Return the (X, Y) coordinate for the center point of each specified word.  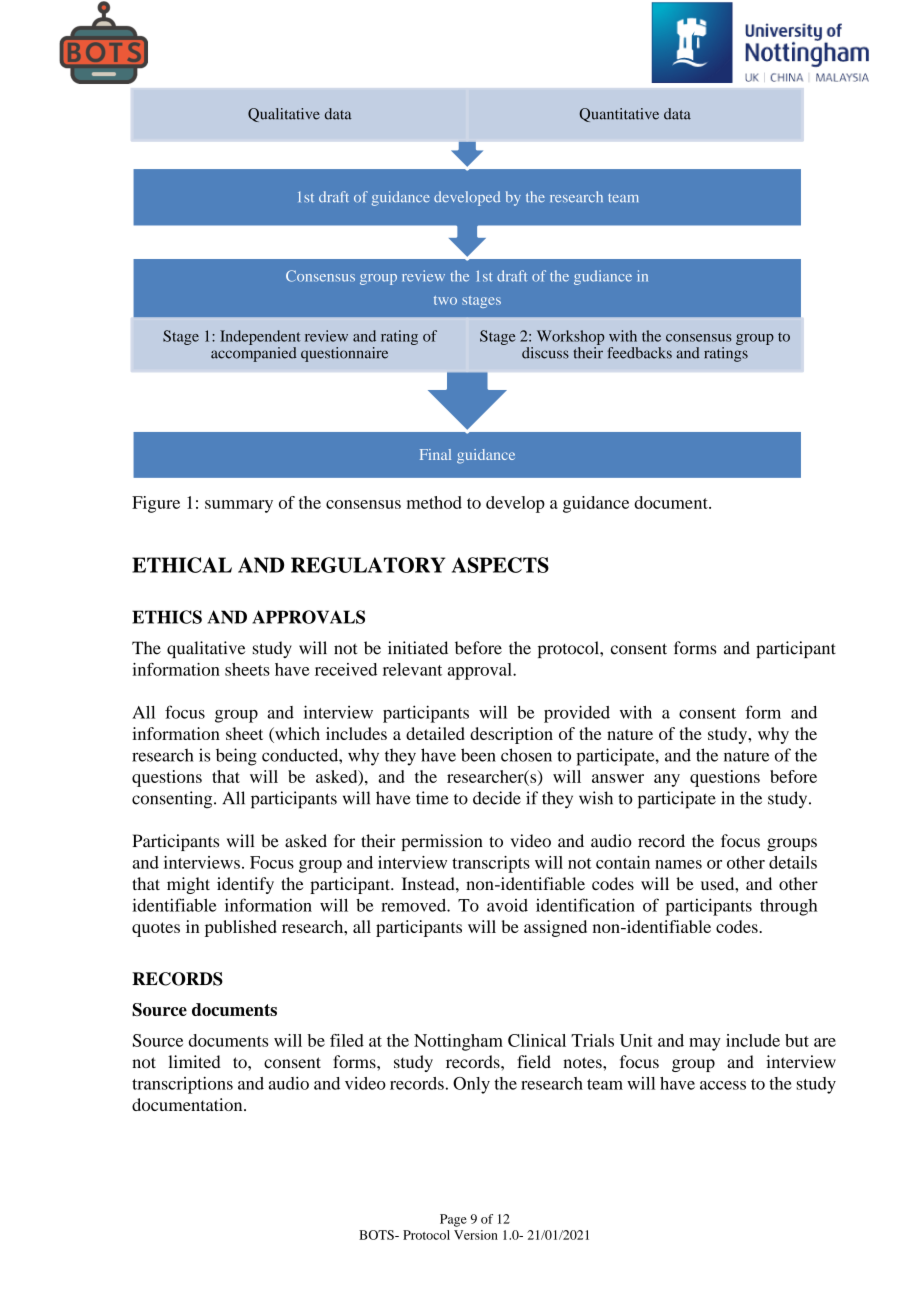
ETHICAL (182, 565)
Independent (260, 337)
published (241, 928)
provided (577, 714)
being (236, 757)
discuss (545, 353)
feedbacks (639, 353)
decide (497, 798)
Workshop (571, 337)
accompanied (254, 354)
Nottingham (458, 1042)
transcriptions (182, 1085)
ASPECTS (500, 565)
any (667, 780)
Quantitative (619, 115)
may (705, 1044)
